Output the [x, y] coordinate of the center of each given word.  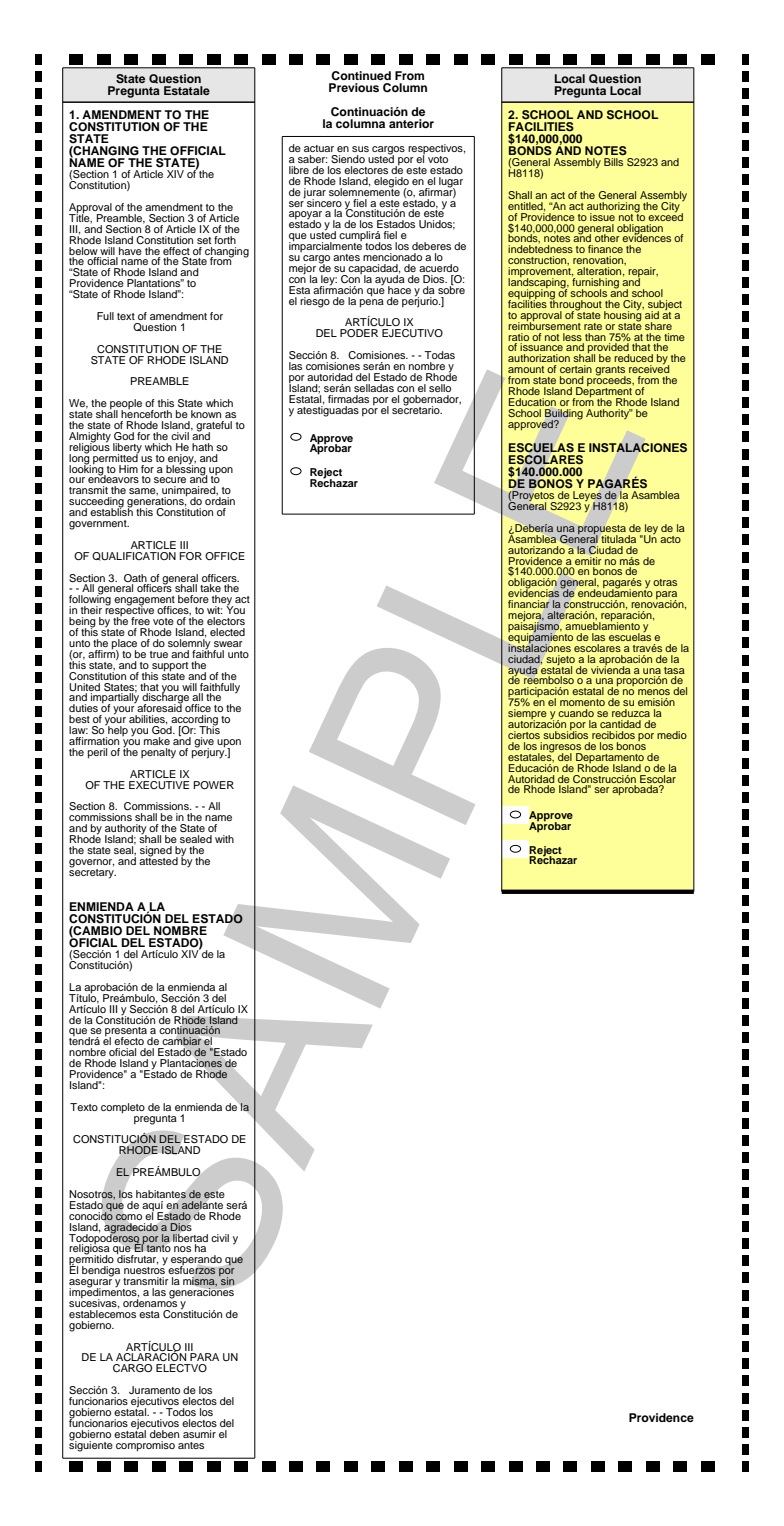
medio [672, 735]
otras [665, 582]
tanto [157, 1247]
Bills [613, 162]
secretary [92, 872]
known [206, 414]
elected [227, 632]
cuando [576, 713]
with [224, 839]
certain [576, 369]
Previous [354, 87]
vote [163, 621]
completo [123, 1108]
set [204, 240]
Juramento [154, 1390]
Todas [439, 355]
